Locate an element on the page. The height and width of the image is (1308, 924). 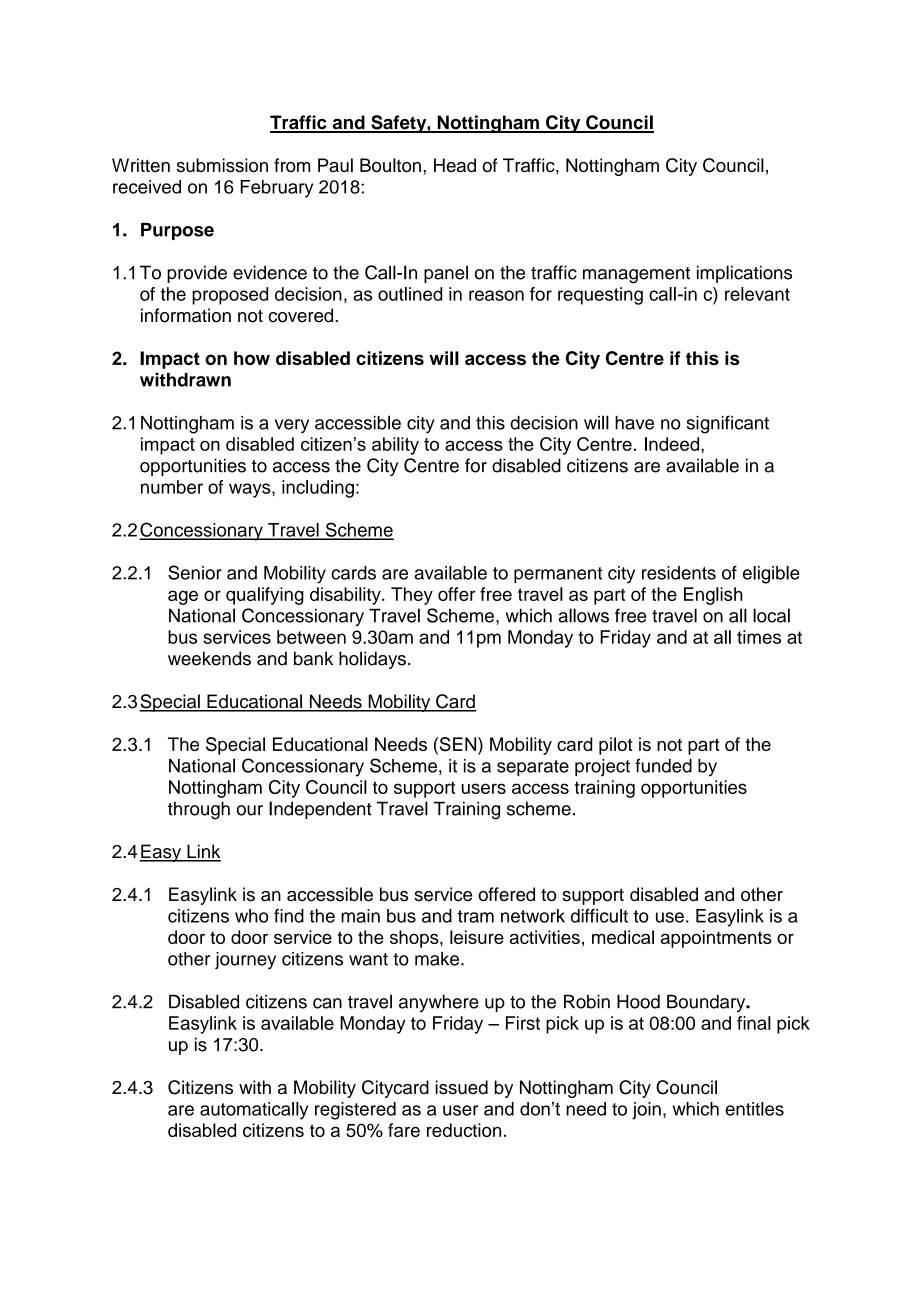
very is located at coordinates (292, 426).
